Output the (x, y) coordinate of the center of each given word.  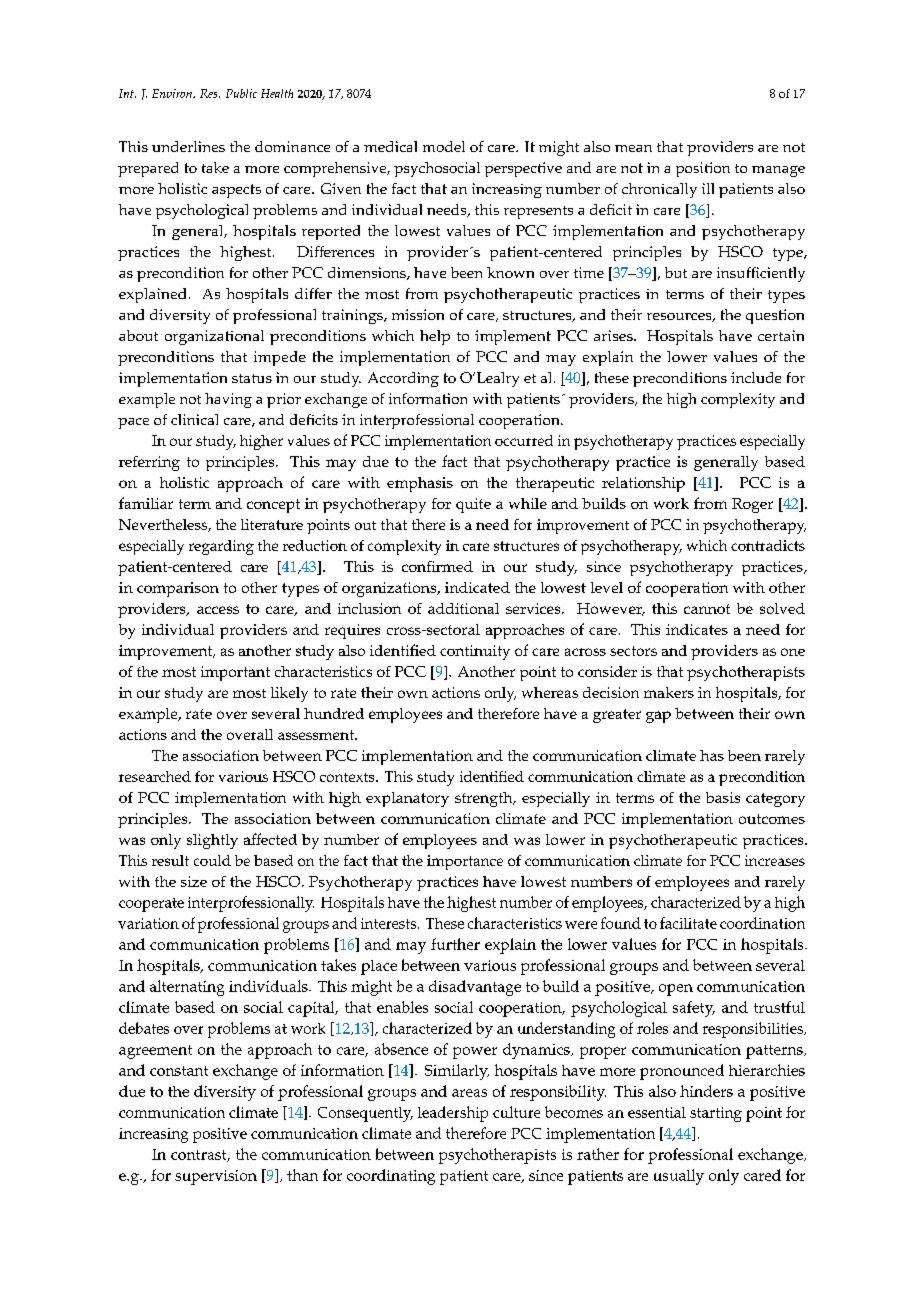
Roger (752, 505)
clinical (194, 419)
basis (723, 797)
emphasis (420, 484)
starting (716, 1114)
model (444, 146)
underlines (188, 146)
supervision (216, 1177)
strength (485, 799)
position (703, 169)
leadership (453, 1114)
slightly (212, 841)
